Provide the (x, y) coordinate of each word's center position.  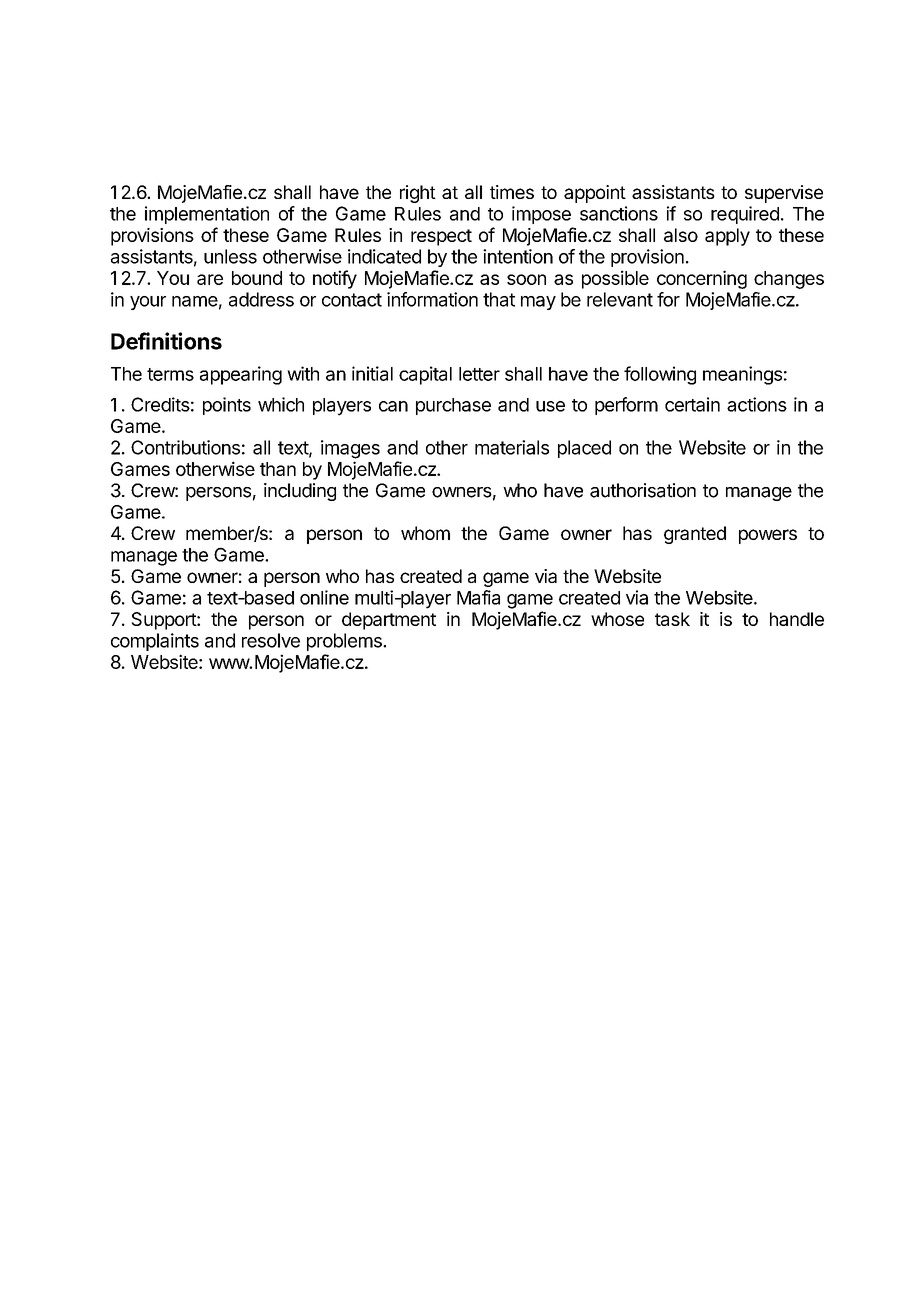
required (745, 215)
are (210, 279)
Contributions (185, 447)
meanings (742, 375)
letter (479, 374)
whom (425, 533)
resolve (271, 640)
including (300, 492)
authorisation (643, 490)
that (499, 299)
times (512, 192)
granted (695, 535)
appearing (241, 375)
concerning (702, 279)
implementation (207, 215)
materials (512, 447)
